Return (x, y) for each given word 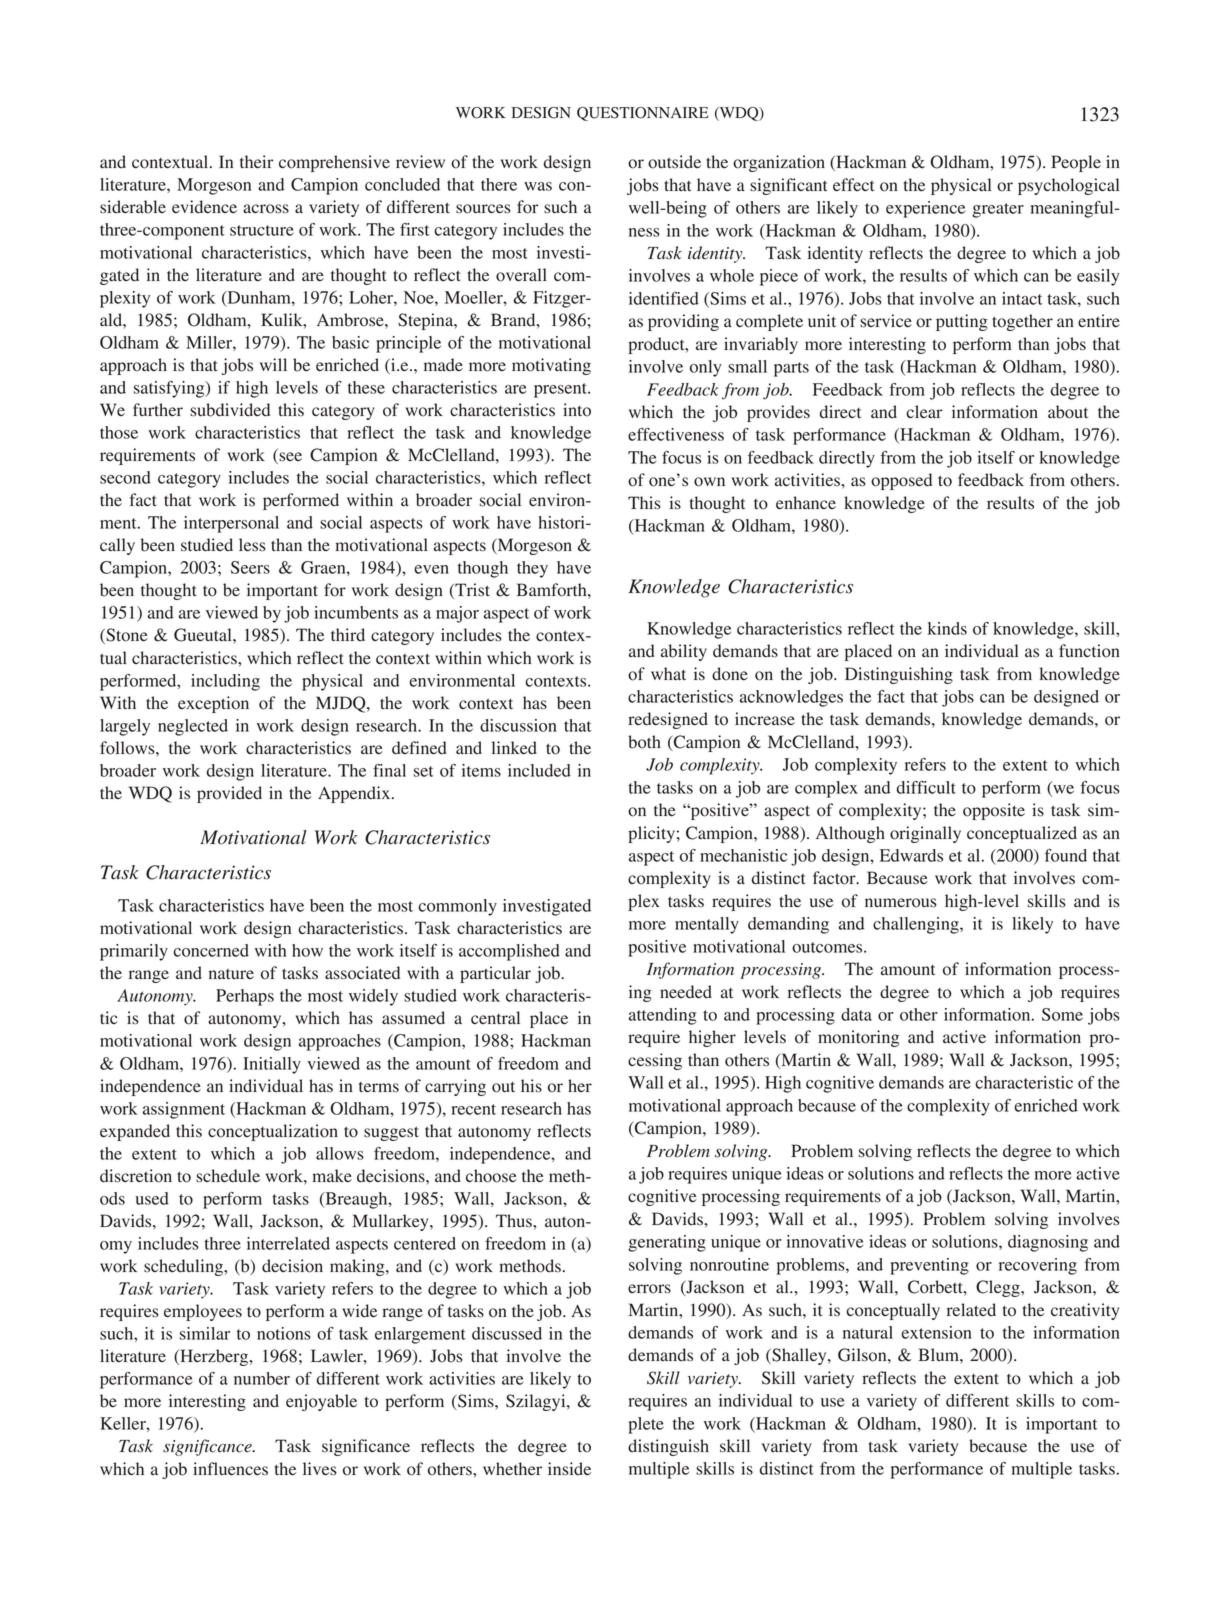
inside (569, 1469)
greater (998, 210)
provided (229, 794)
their (256, 161)
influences (230, 1469)
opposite (994, 811)
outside (674, 162)
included (539, 770)
